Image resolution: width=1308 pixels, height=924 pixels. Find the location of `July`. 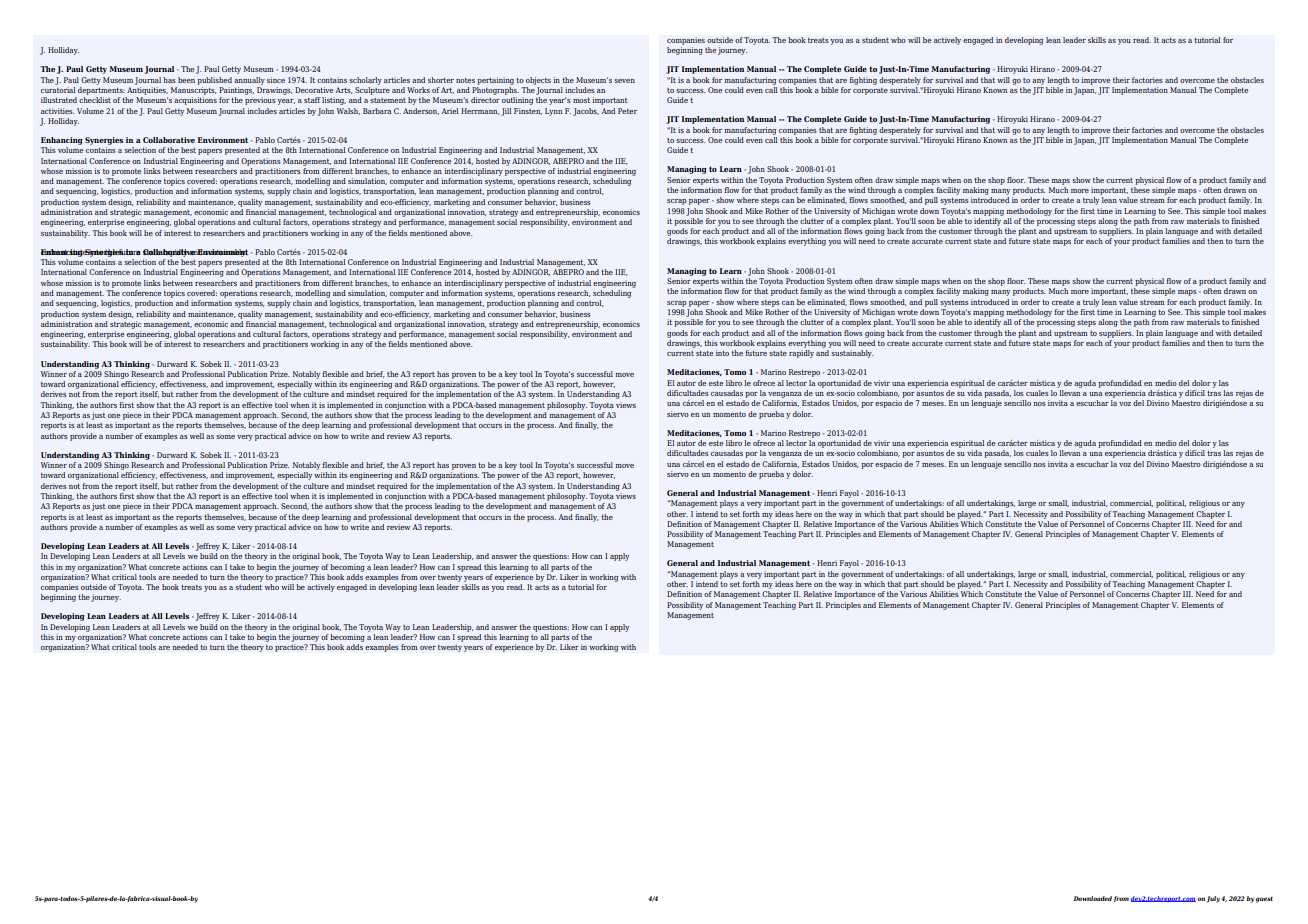

July is located at coordinates (1213, 899).
